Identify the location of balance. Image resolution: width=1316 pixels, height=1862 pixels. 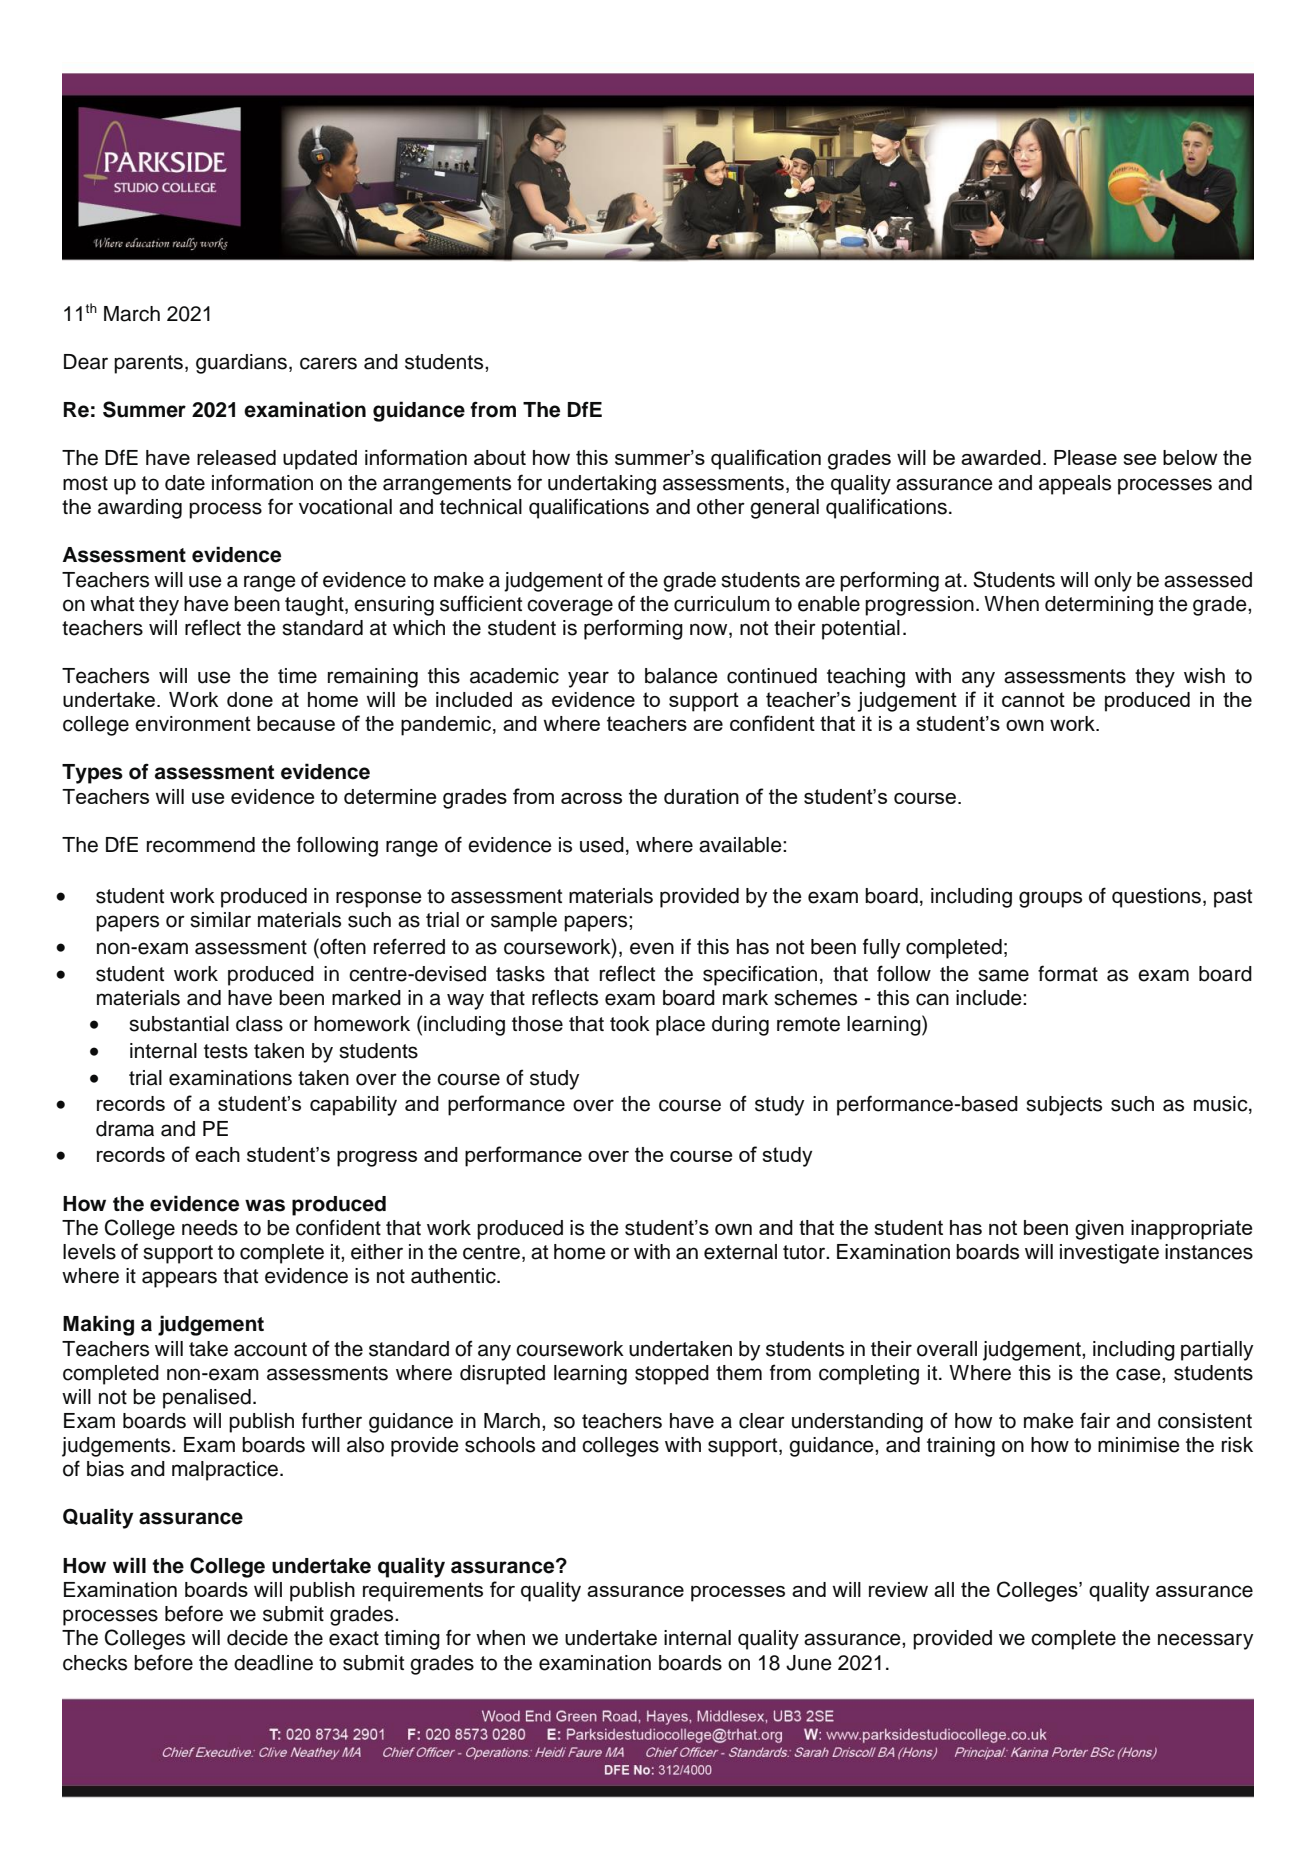
(681, 676).
